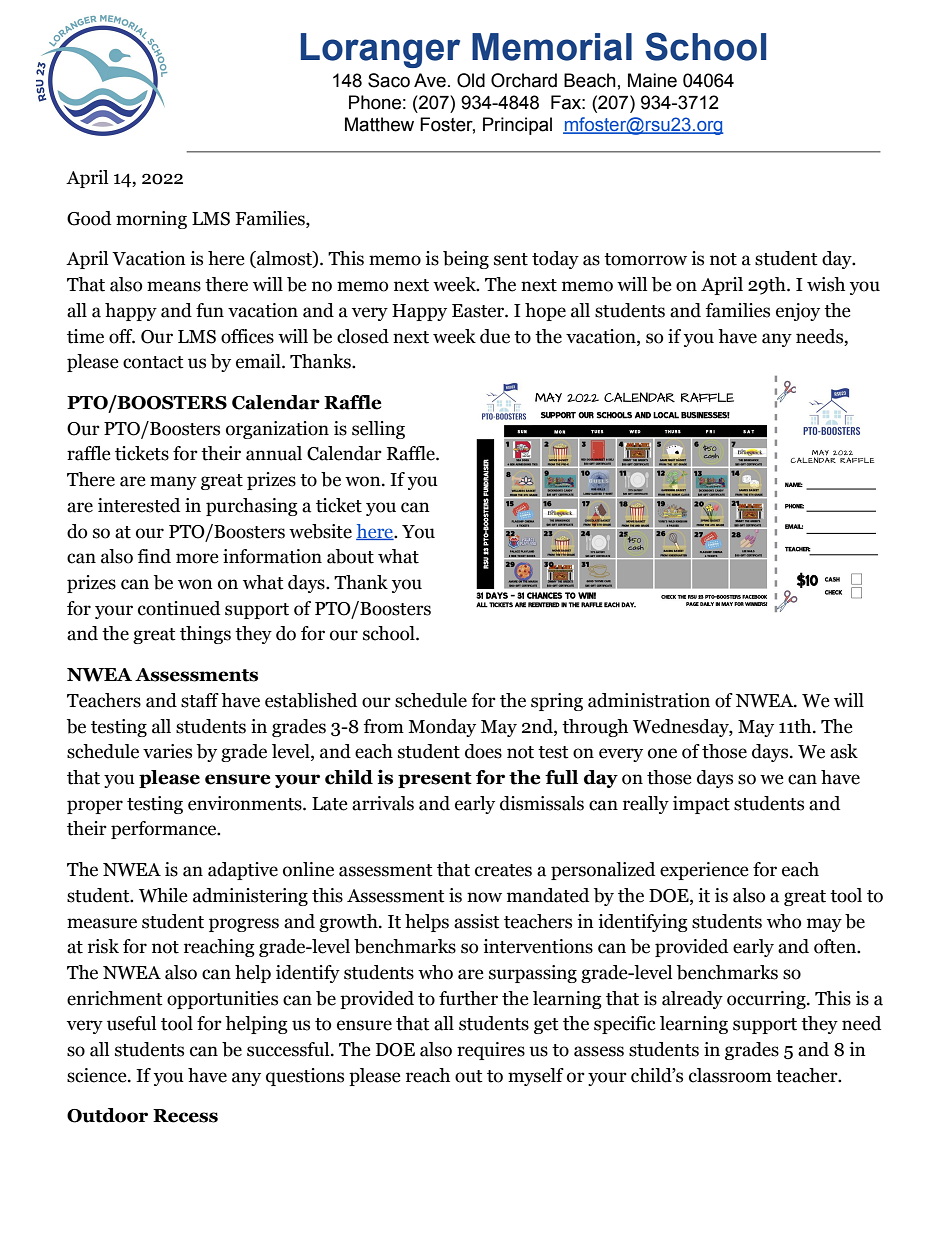  What do you see at coordinates (174, 286) in the image?
I see `means` at bounding box center [174, 286].
